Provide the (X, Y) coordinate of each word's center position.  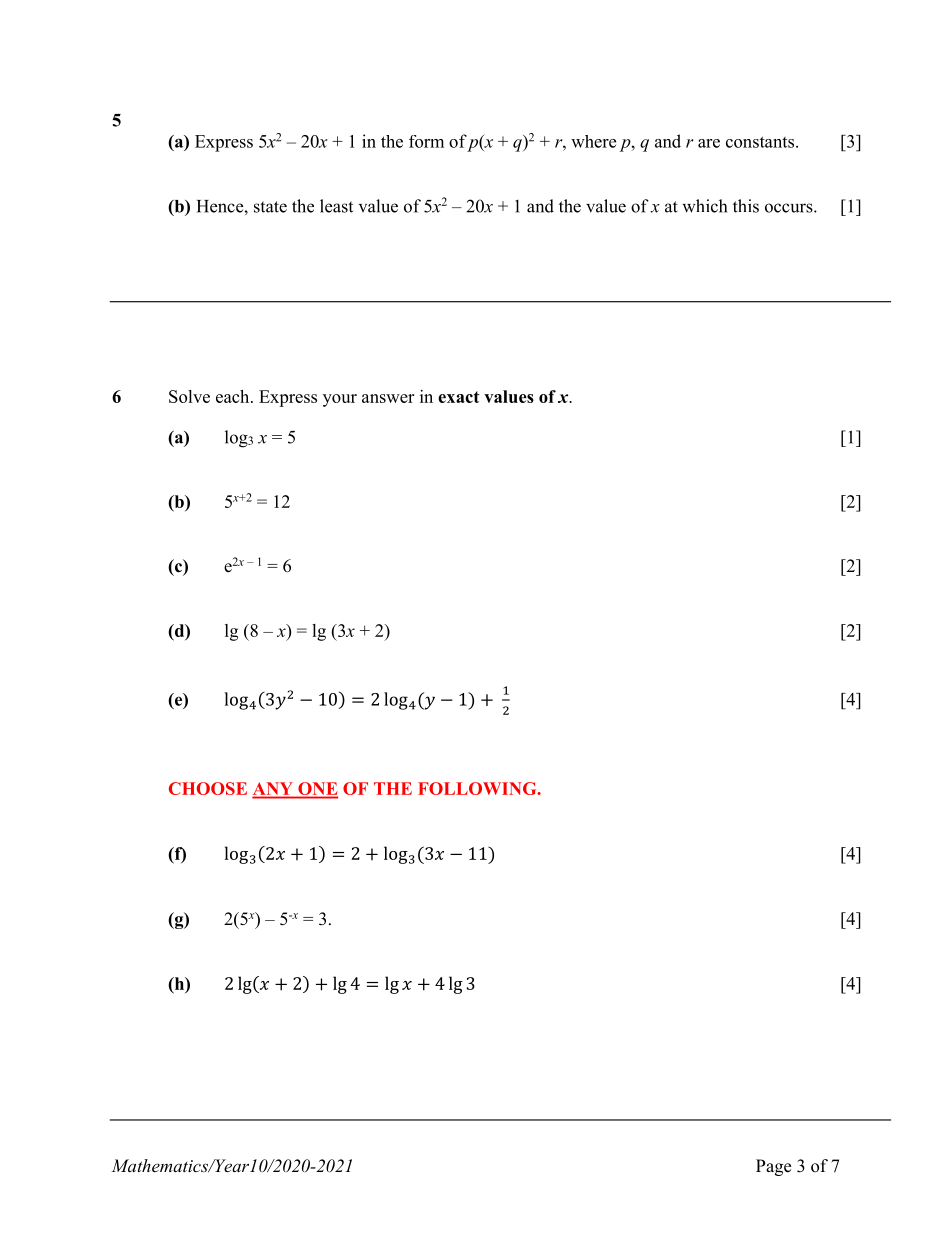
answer (388, 398)
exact (459, 397)
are (709, 143)
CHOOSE (208, 788)
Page (773, 1167)
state (270, 207)
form (426, 141)
